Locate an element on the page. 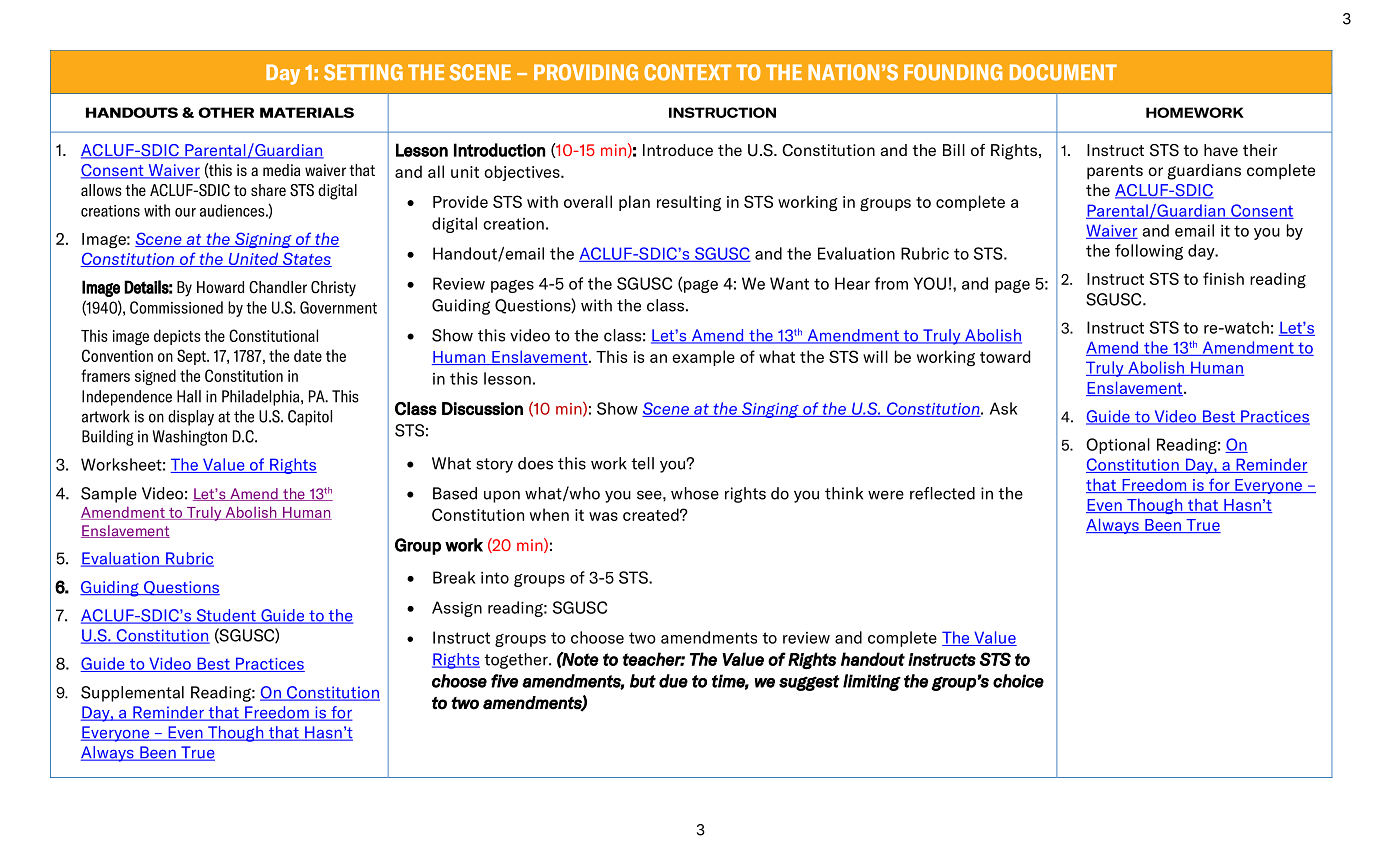  CONTEXT is located at coordinates (687, 72).
